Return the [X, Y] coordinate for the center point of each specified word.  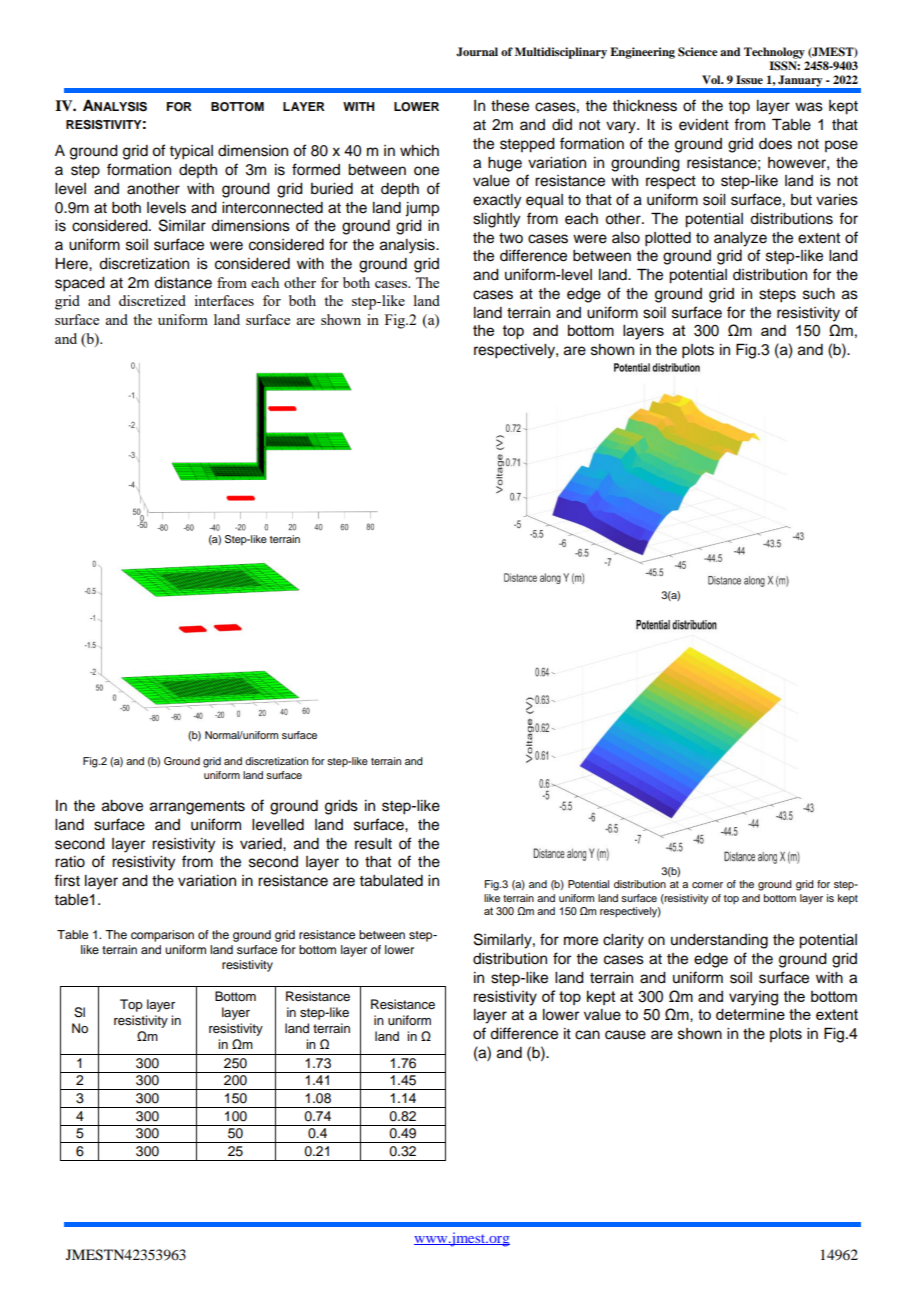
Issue [749, 79]
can [587, 1035]
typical [191, 152]
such [819, 294]
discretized [152, 300]
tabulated [391, 881]
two [511, 238]
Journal [477, 52]
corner [707, 885]
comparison [162, 936]
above [122, 806]
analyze [740, 239]
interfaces [224, 300]
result [373, 844]
